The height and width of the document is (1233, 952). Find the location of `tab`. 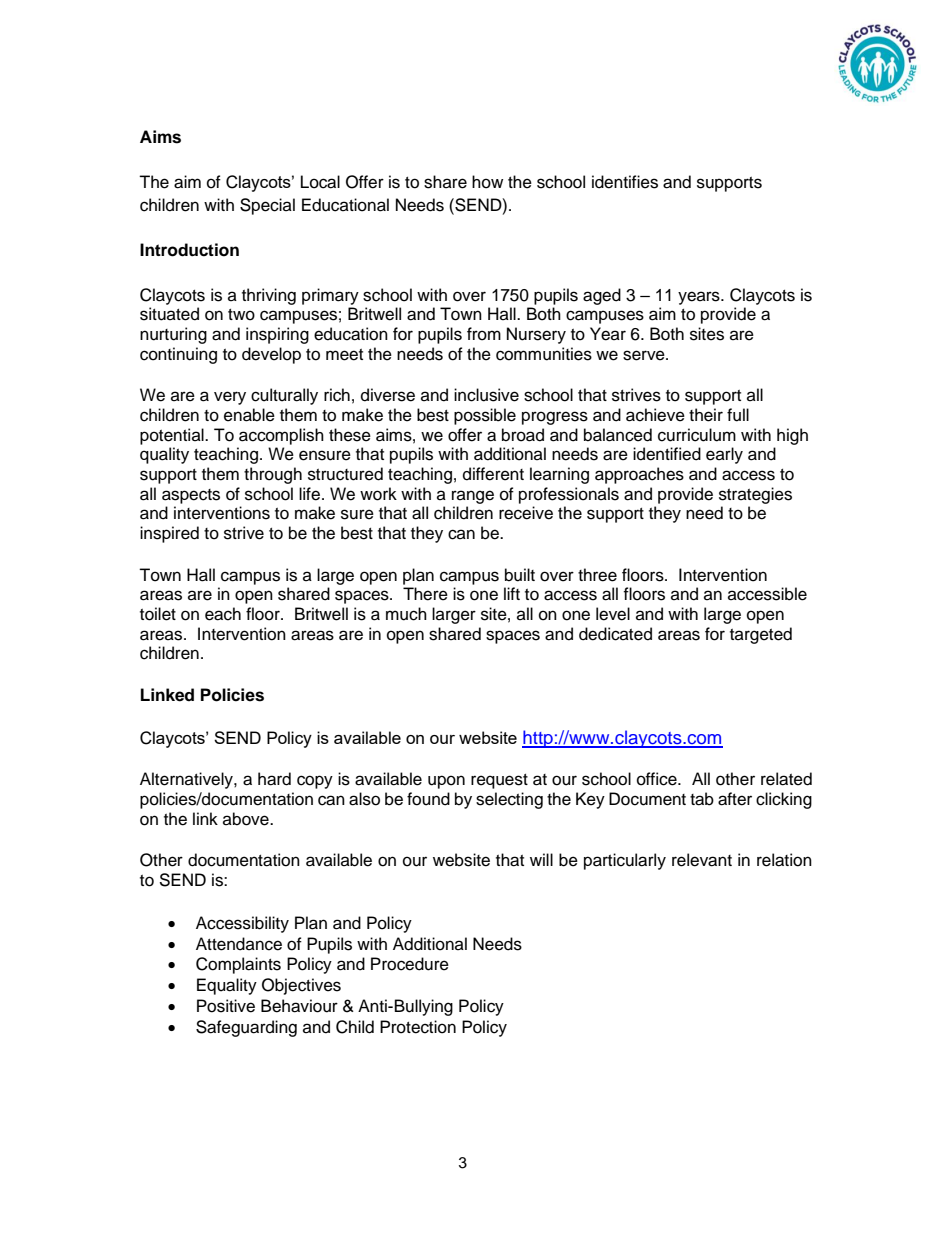

tab is located at coordinates (702, 799).
